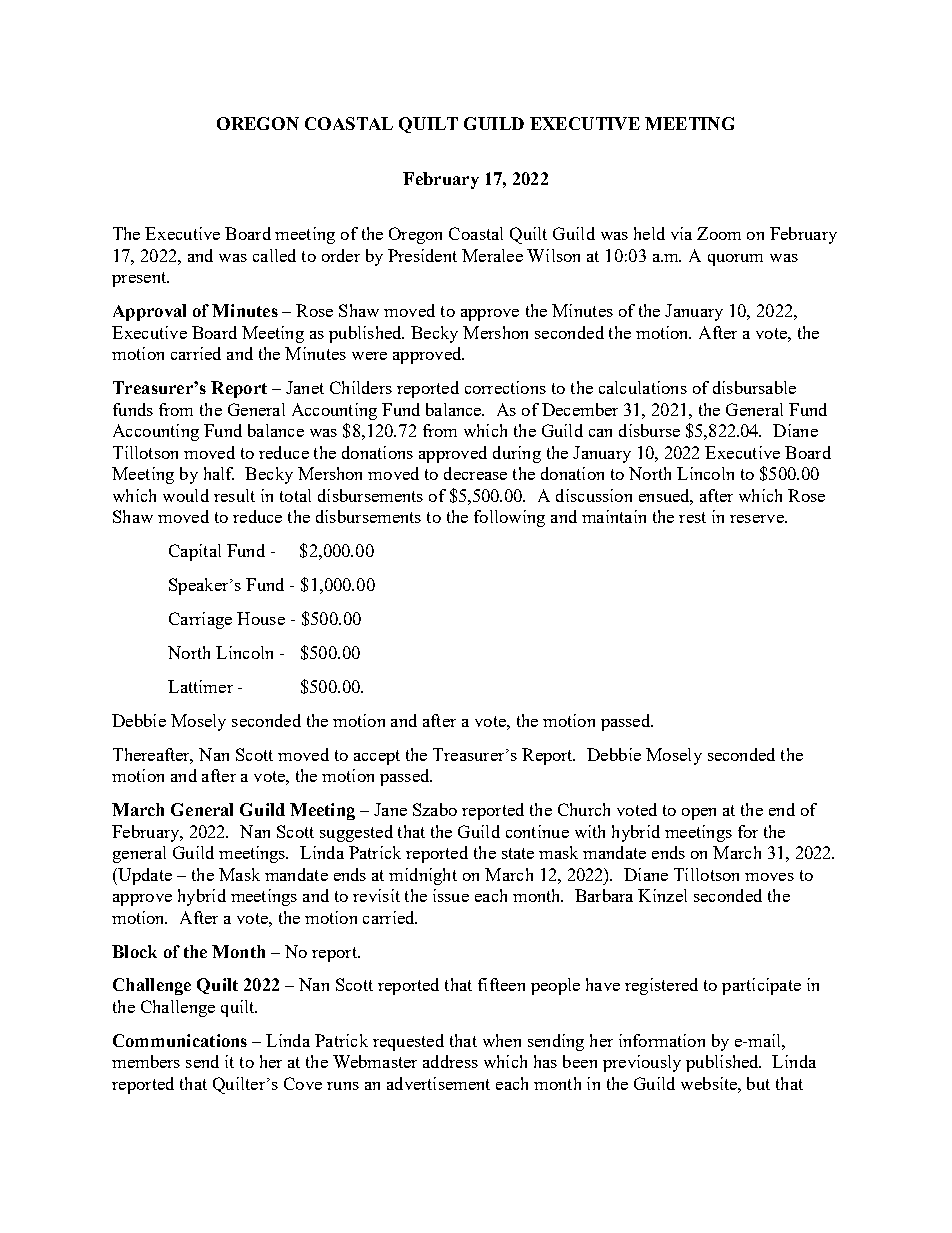 Image resolution: width=952 pixels, height=1233 pixels. I want to click on decrease, so click(475, 473).
